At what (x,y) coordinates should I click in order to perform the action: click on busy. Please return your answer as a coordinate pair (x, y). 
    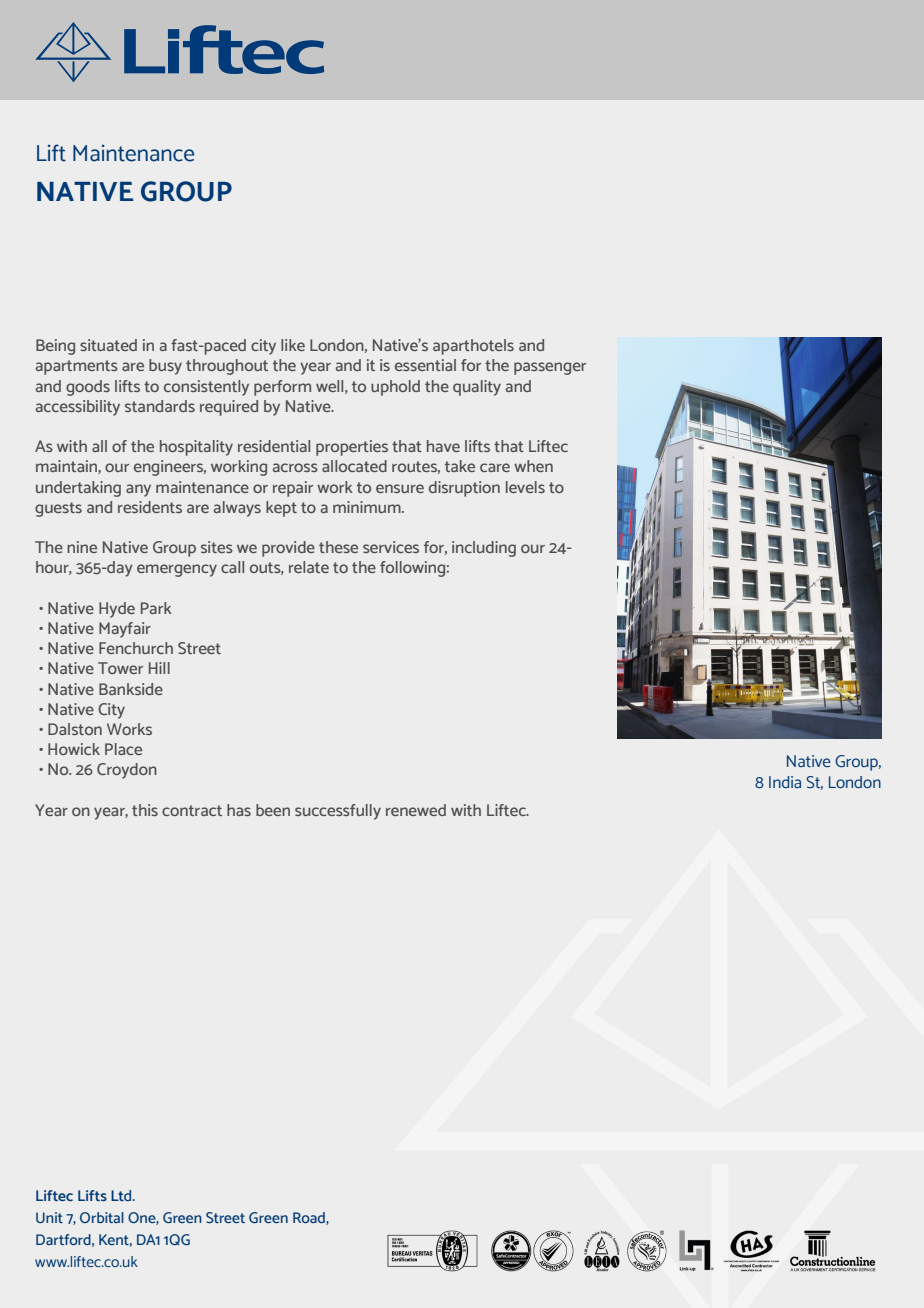
    Looking at the image, I should click on (165, 367).
